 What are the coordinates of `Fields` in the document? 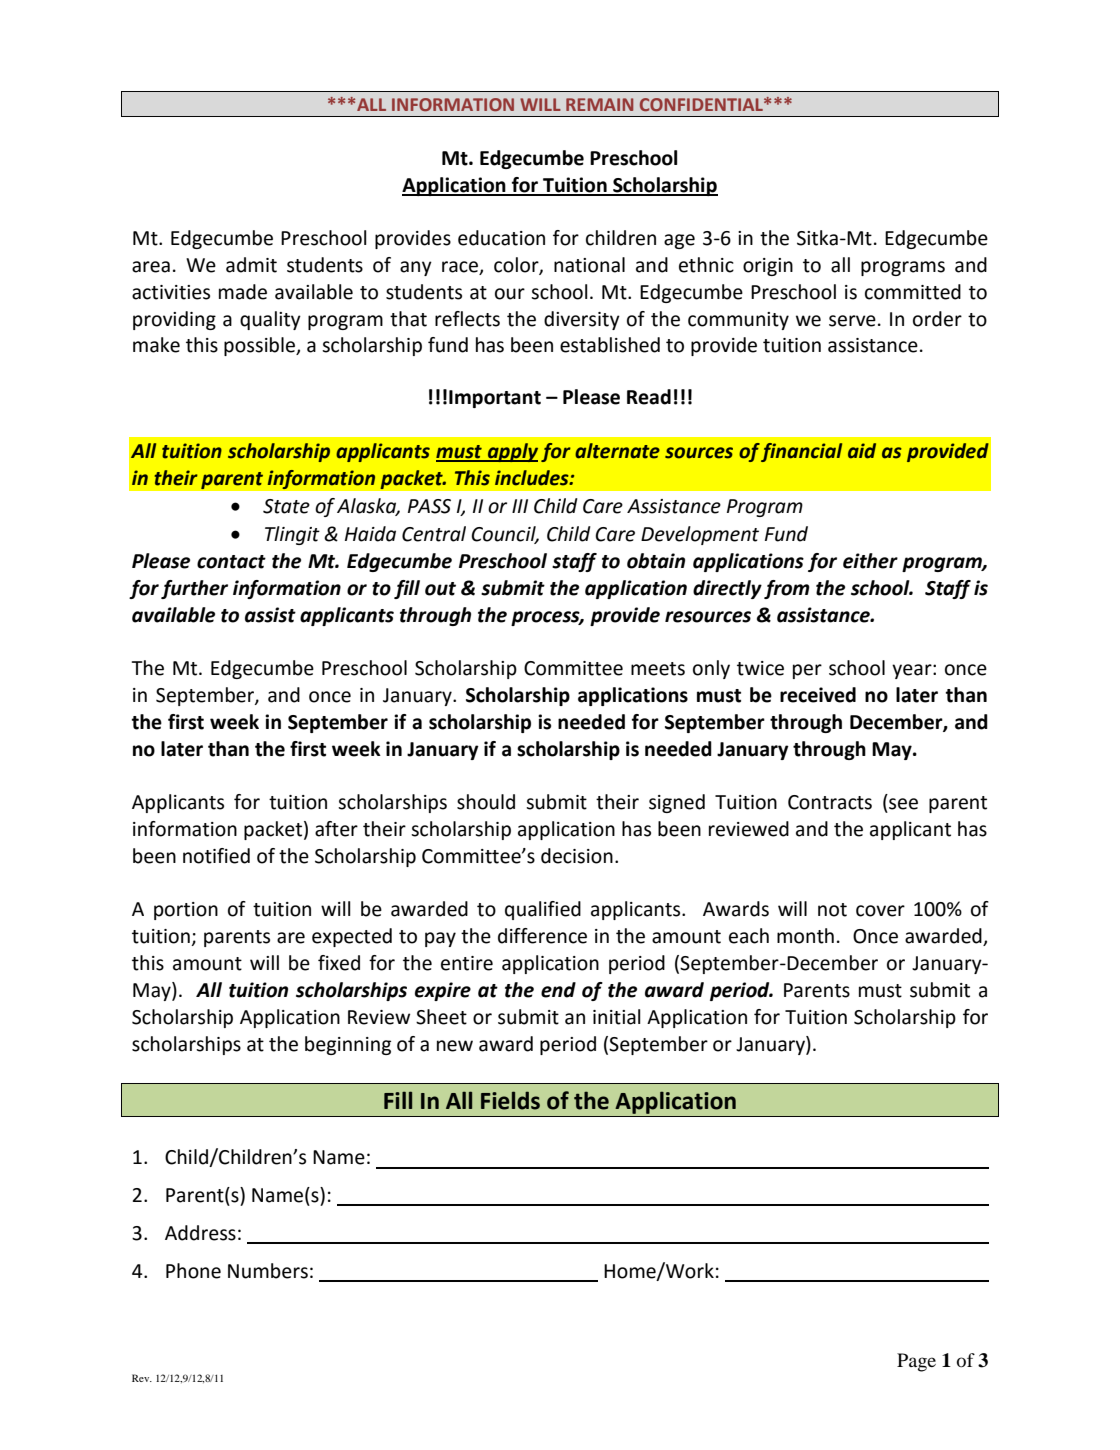 It's located at (510, 1100).
